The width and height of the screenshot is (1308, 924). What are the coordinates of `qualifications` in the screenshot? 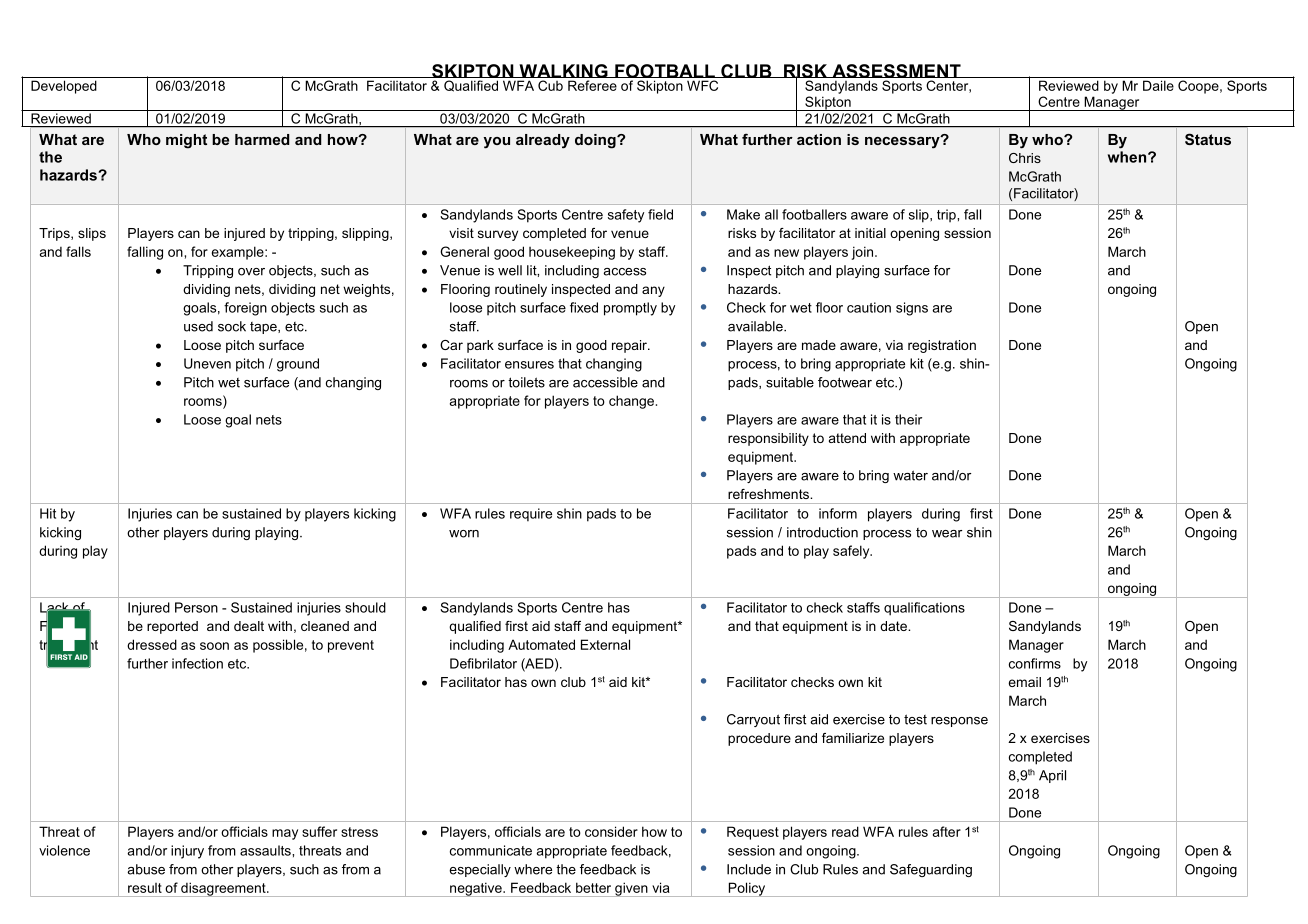 It's located at (924, 609).
